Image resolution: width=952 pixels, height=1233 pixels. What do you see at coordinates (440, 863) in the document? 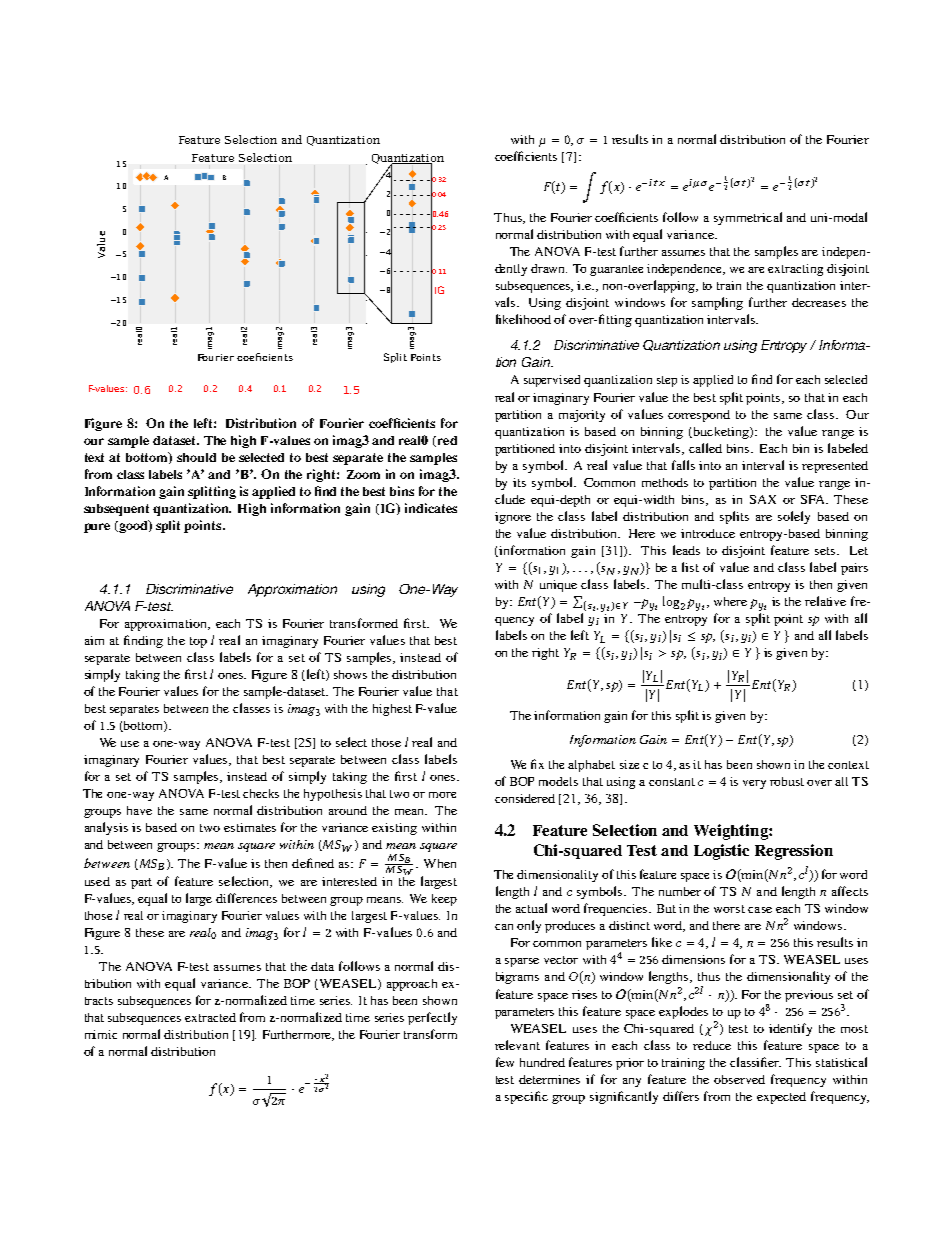
I see `When` at bounding box center [440, 863].
